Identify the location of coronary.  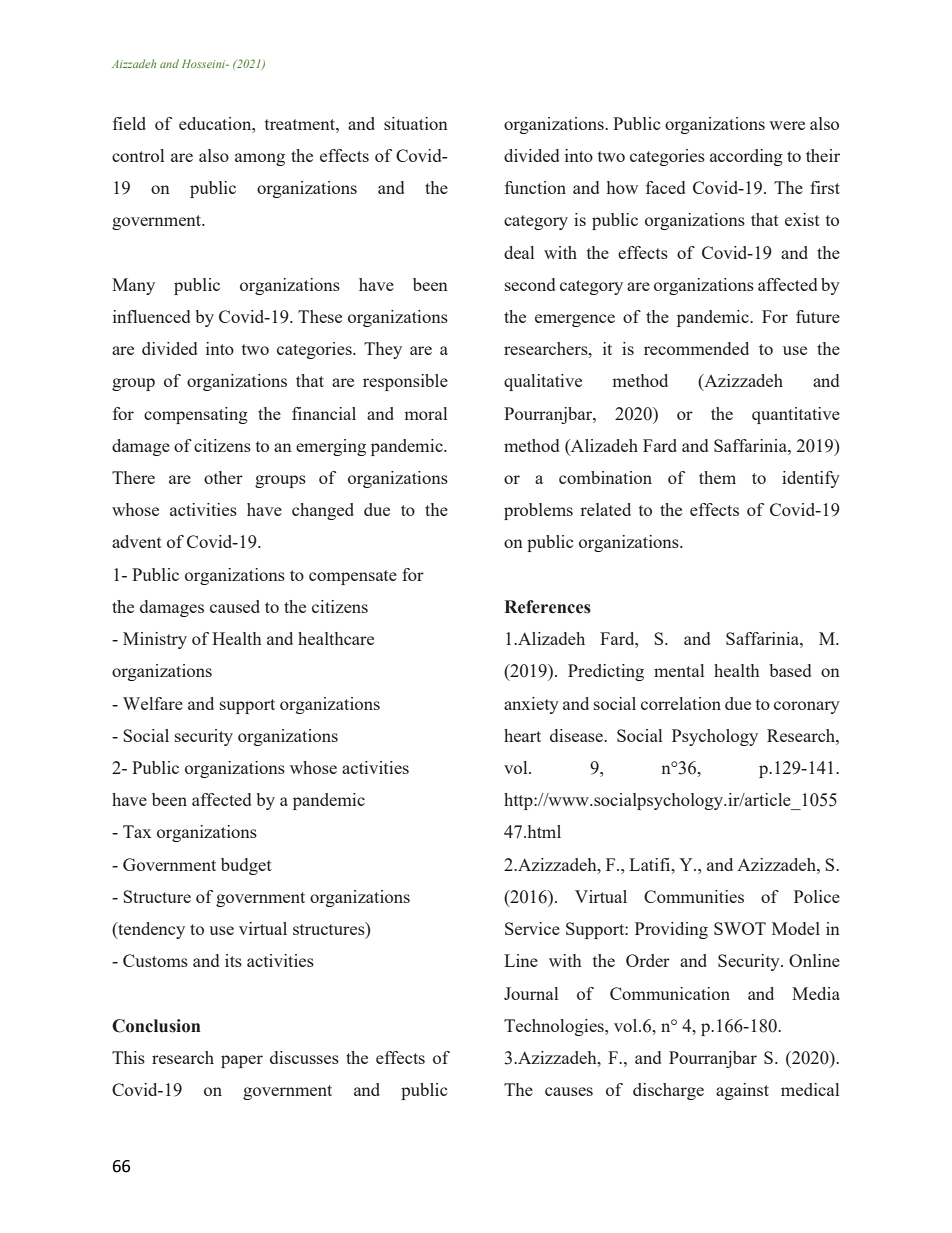
(807, 707).
